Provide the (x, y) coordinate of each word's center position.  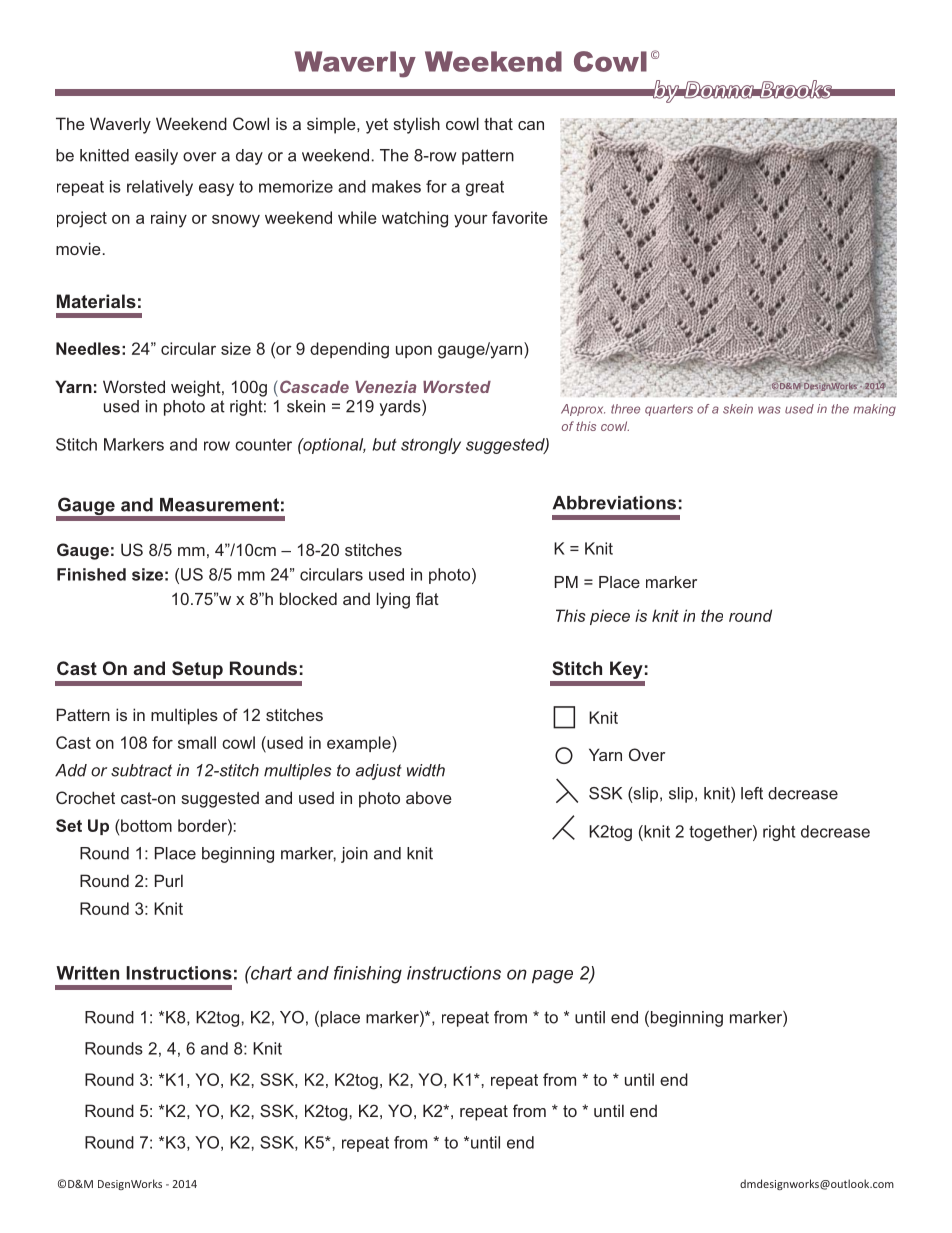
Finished (91, 574)
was (769, 410)
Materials (96, 301)
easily (156, 157)
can (531, 125)
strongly (431, 446)
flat (427, 598)
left (752, 793)
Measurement (219, 505)
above (429, 797)
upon (414, 351)
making (874, 410)
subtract (141, 770)
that (498, 123)
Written (87, 973)
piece (610, 617)
